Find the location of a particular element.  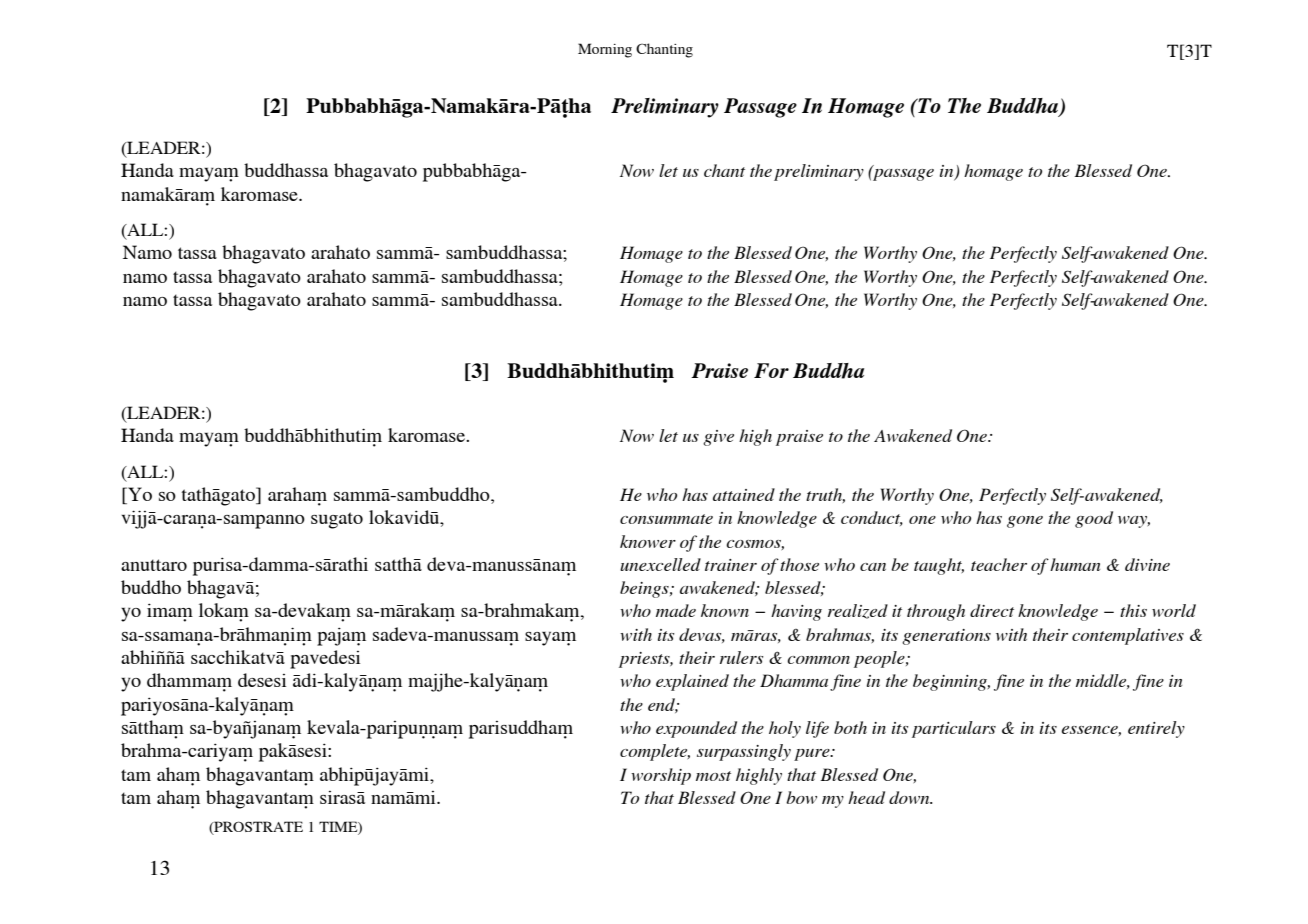

good is located at coordinates (1094, 519).
